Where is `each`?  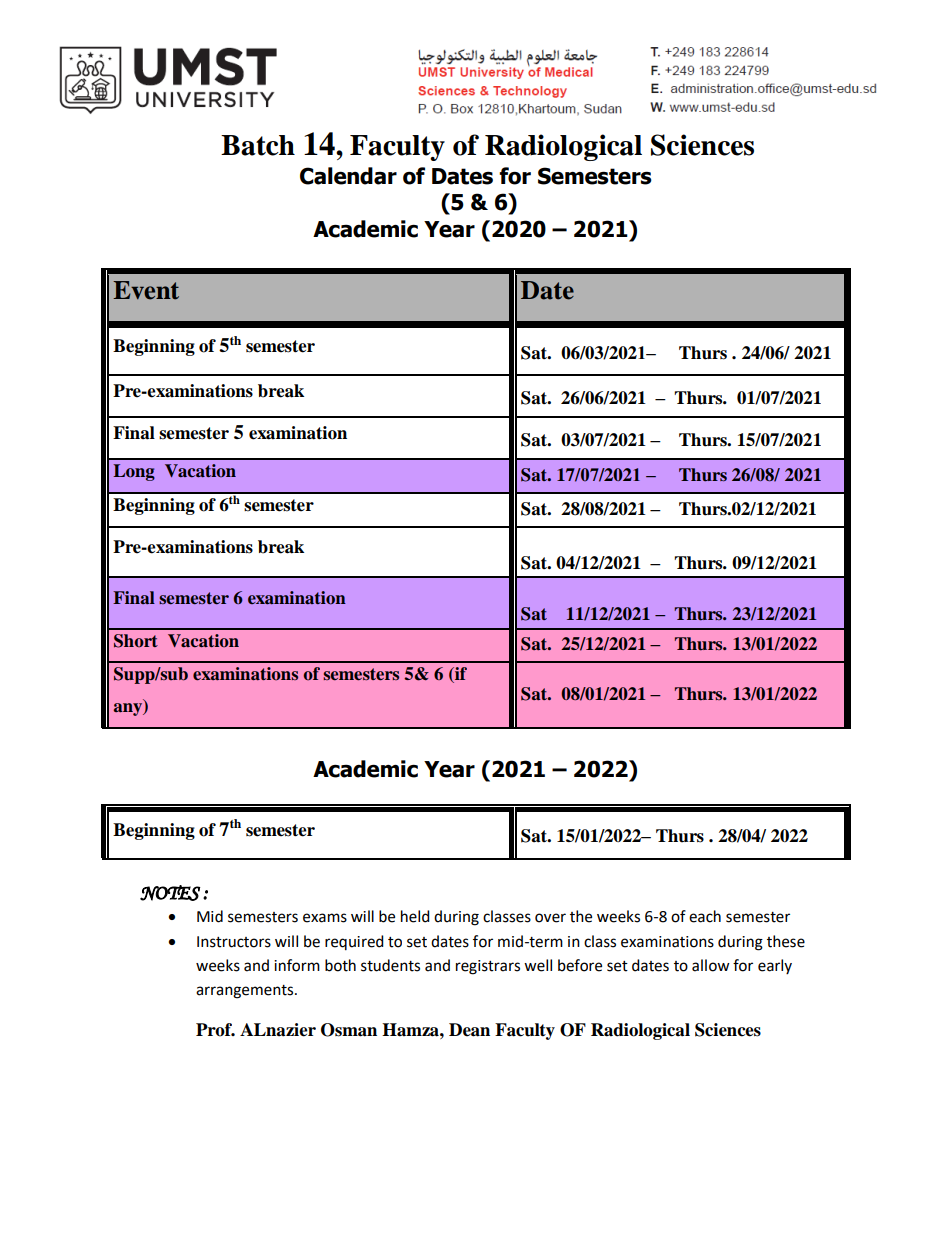
each is located at coordinates (705, 916).
